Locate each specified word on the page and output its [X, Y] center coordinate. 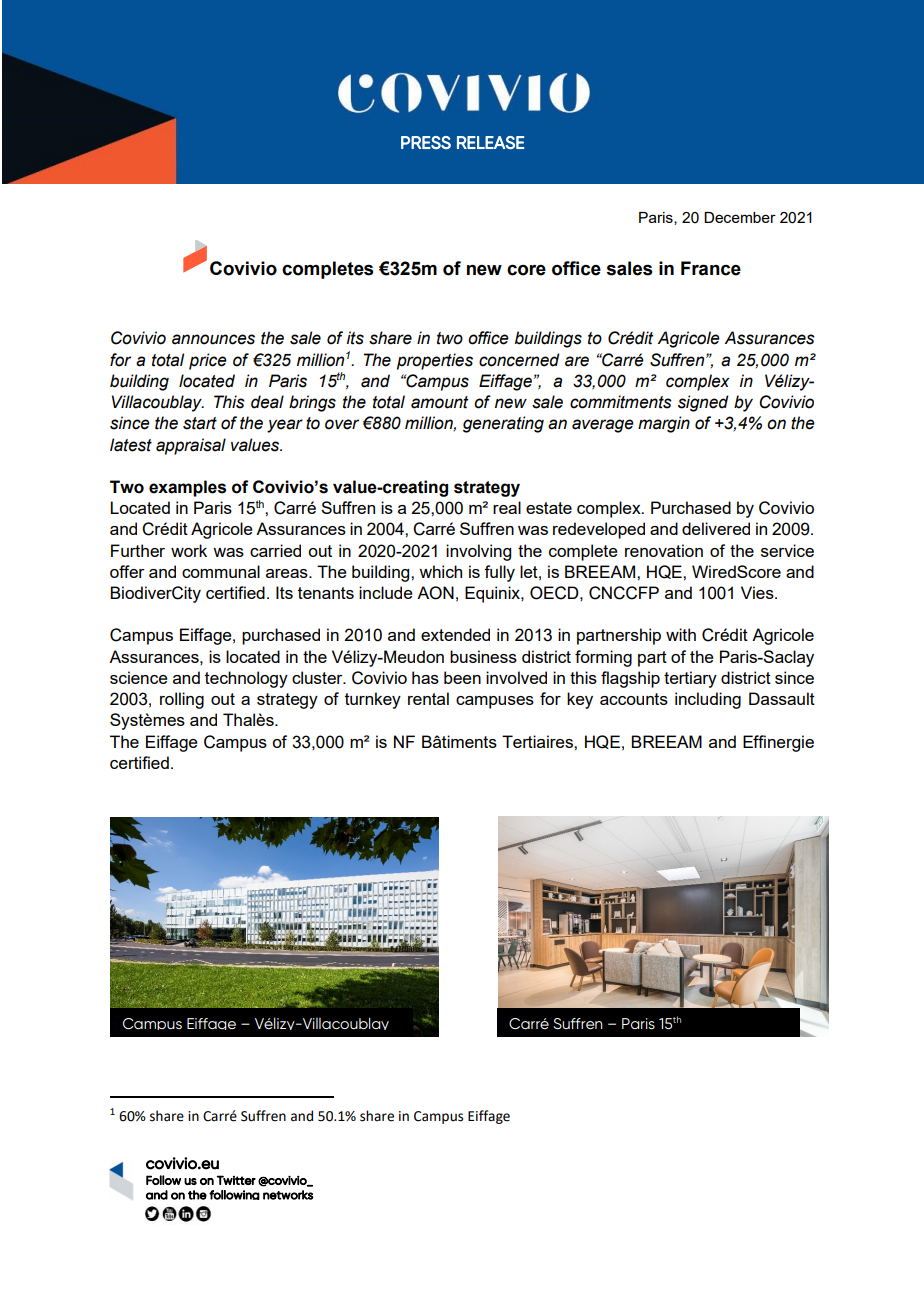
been [462, 677]
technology [246, 679]
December [740, 217]
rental [428, 698]
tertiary [690, 679]
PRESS [426, 142]
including [708, 700]
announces [213, 339]
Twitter [236, 1180]
